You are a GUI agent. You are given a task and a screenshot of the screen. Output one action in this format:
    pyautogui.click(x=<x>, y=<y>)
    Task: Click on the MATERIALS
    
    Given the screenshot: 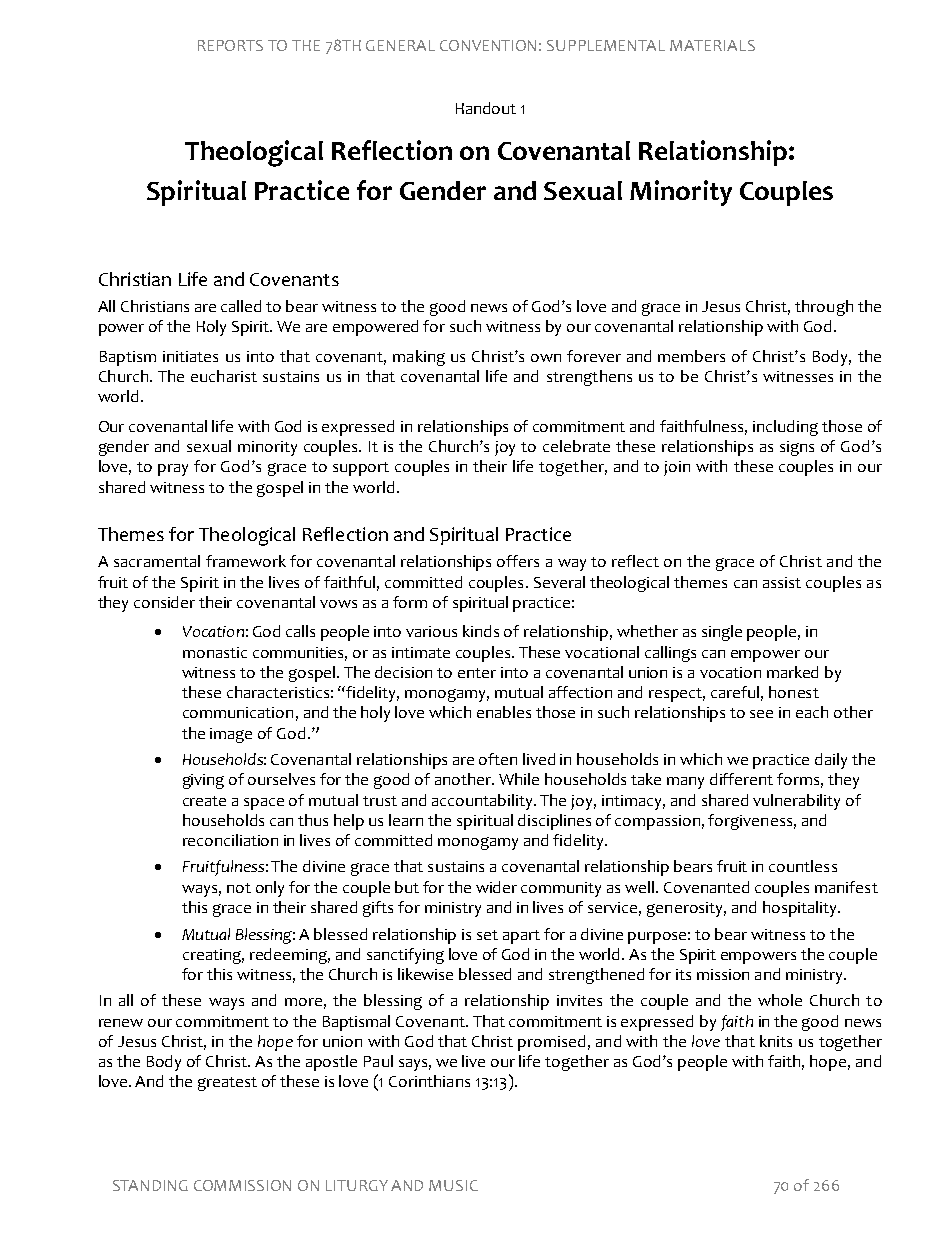 What is the action you would take?
    pyautogui.click(x=712, y=45)
